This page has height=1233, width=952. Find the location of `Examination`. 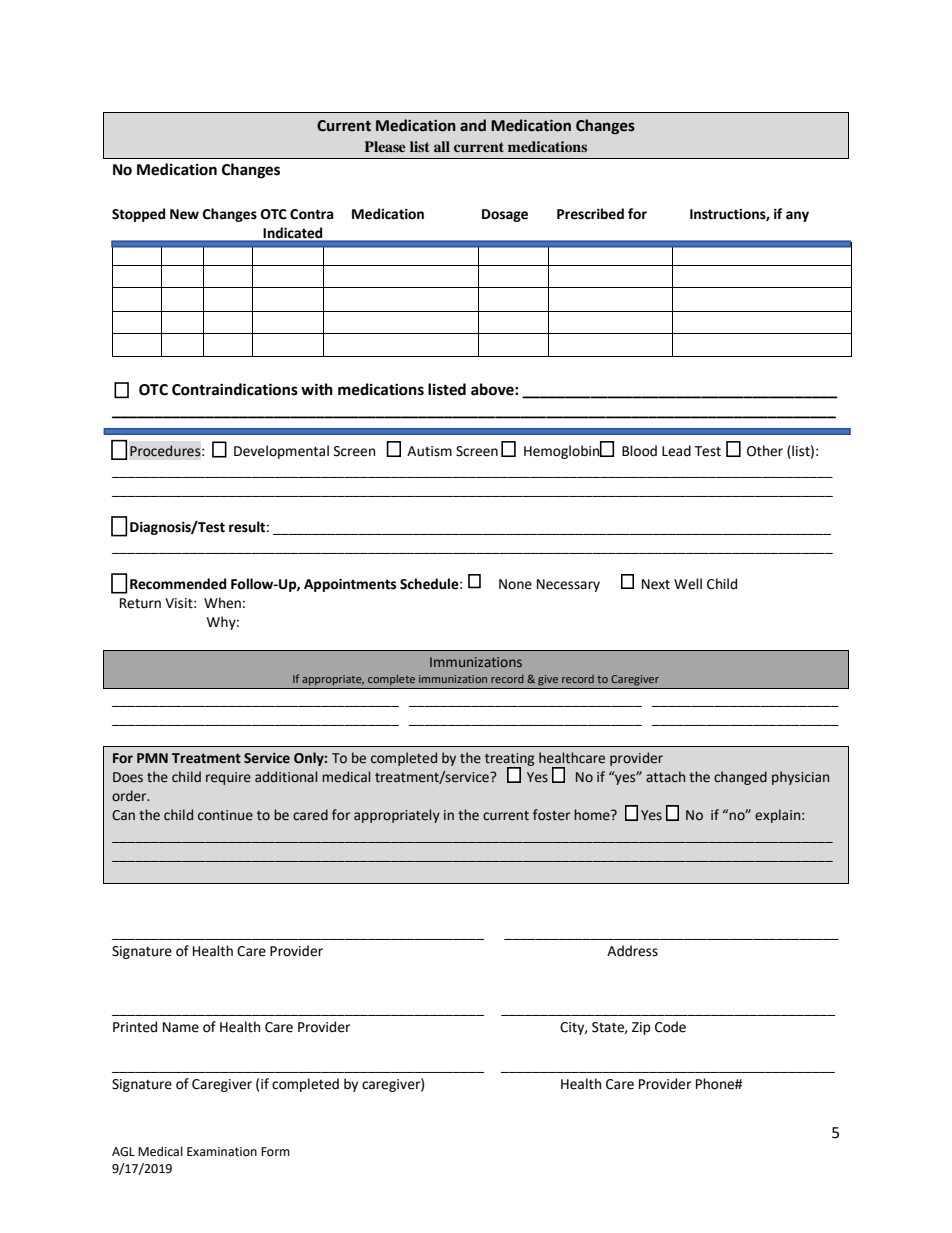

Examination is located at coordinates (222, 1152).
